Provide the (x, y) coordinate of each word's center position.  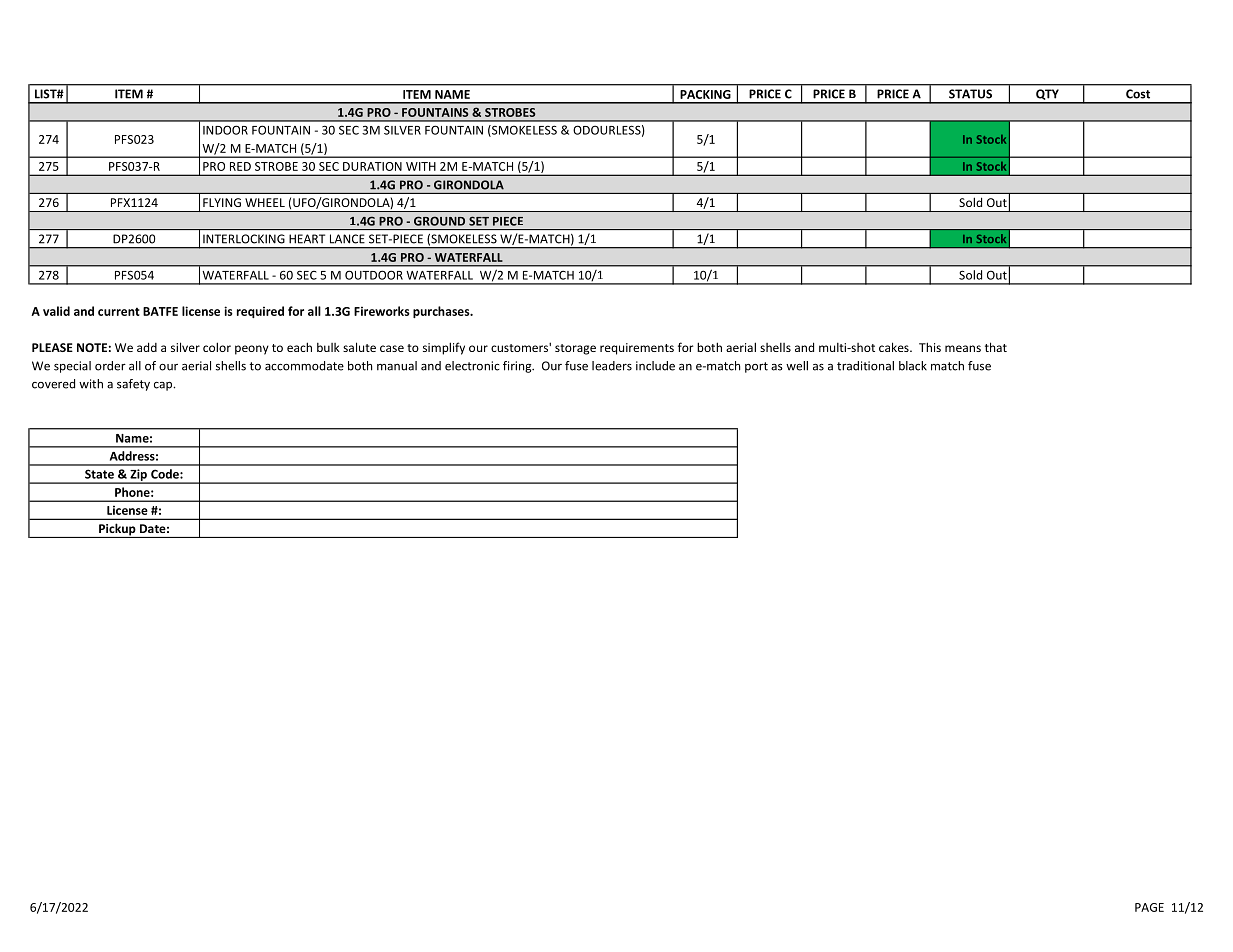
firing (518, 367)
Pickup (117, 530)
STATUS (970, 94)
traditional (865, 366)
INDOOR (225, 130)
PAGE (1149, 907)
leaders (612, 366)
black (913, 366)
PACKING (705, 94)
